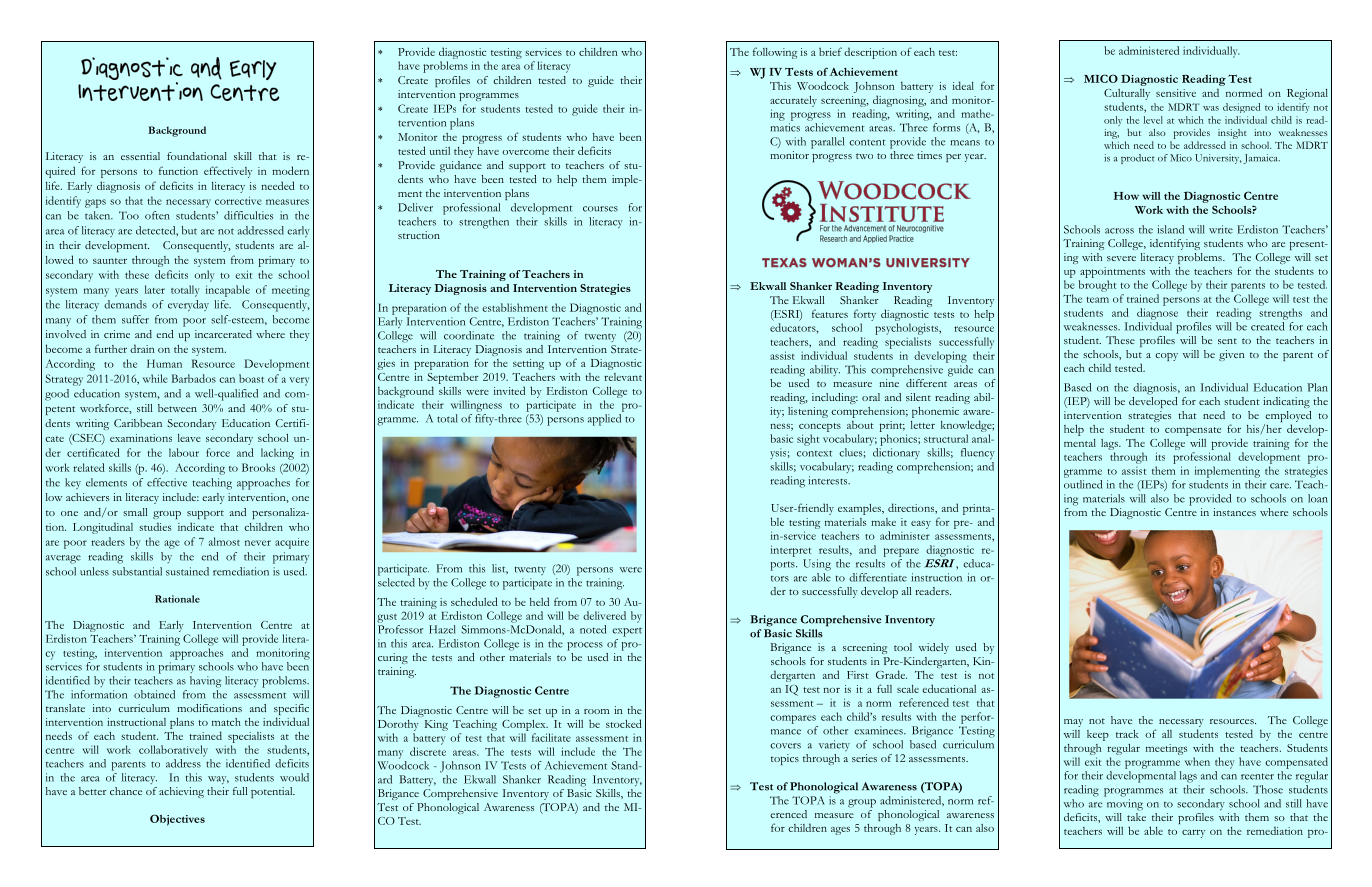  Describe the element at coordinates (934, 648) in the screenshot. I see `widely` at that location.
